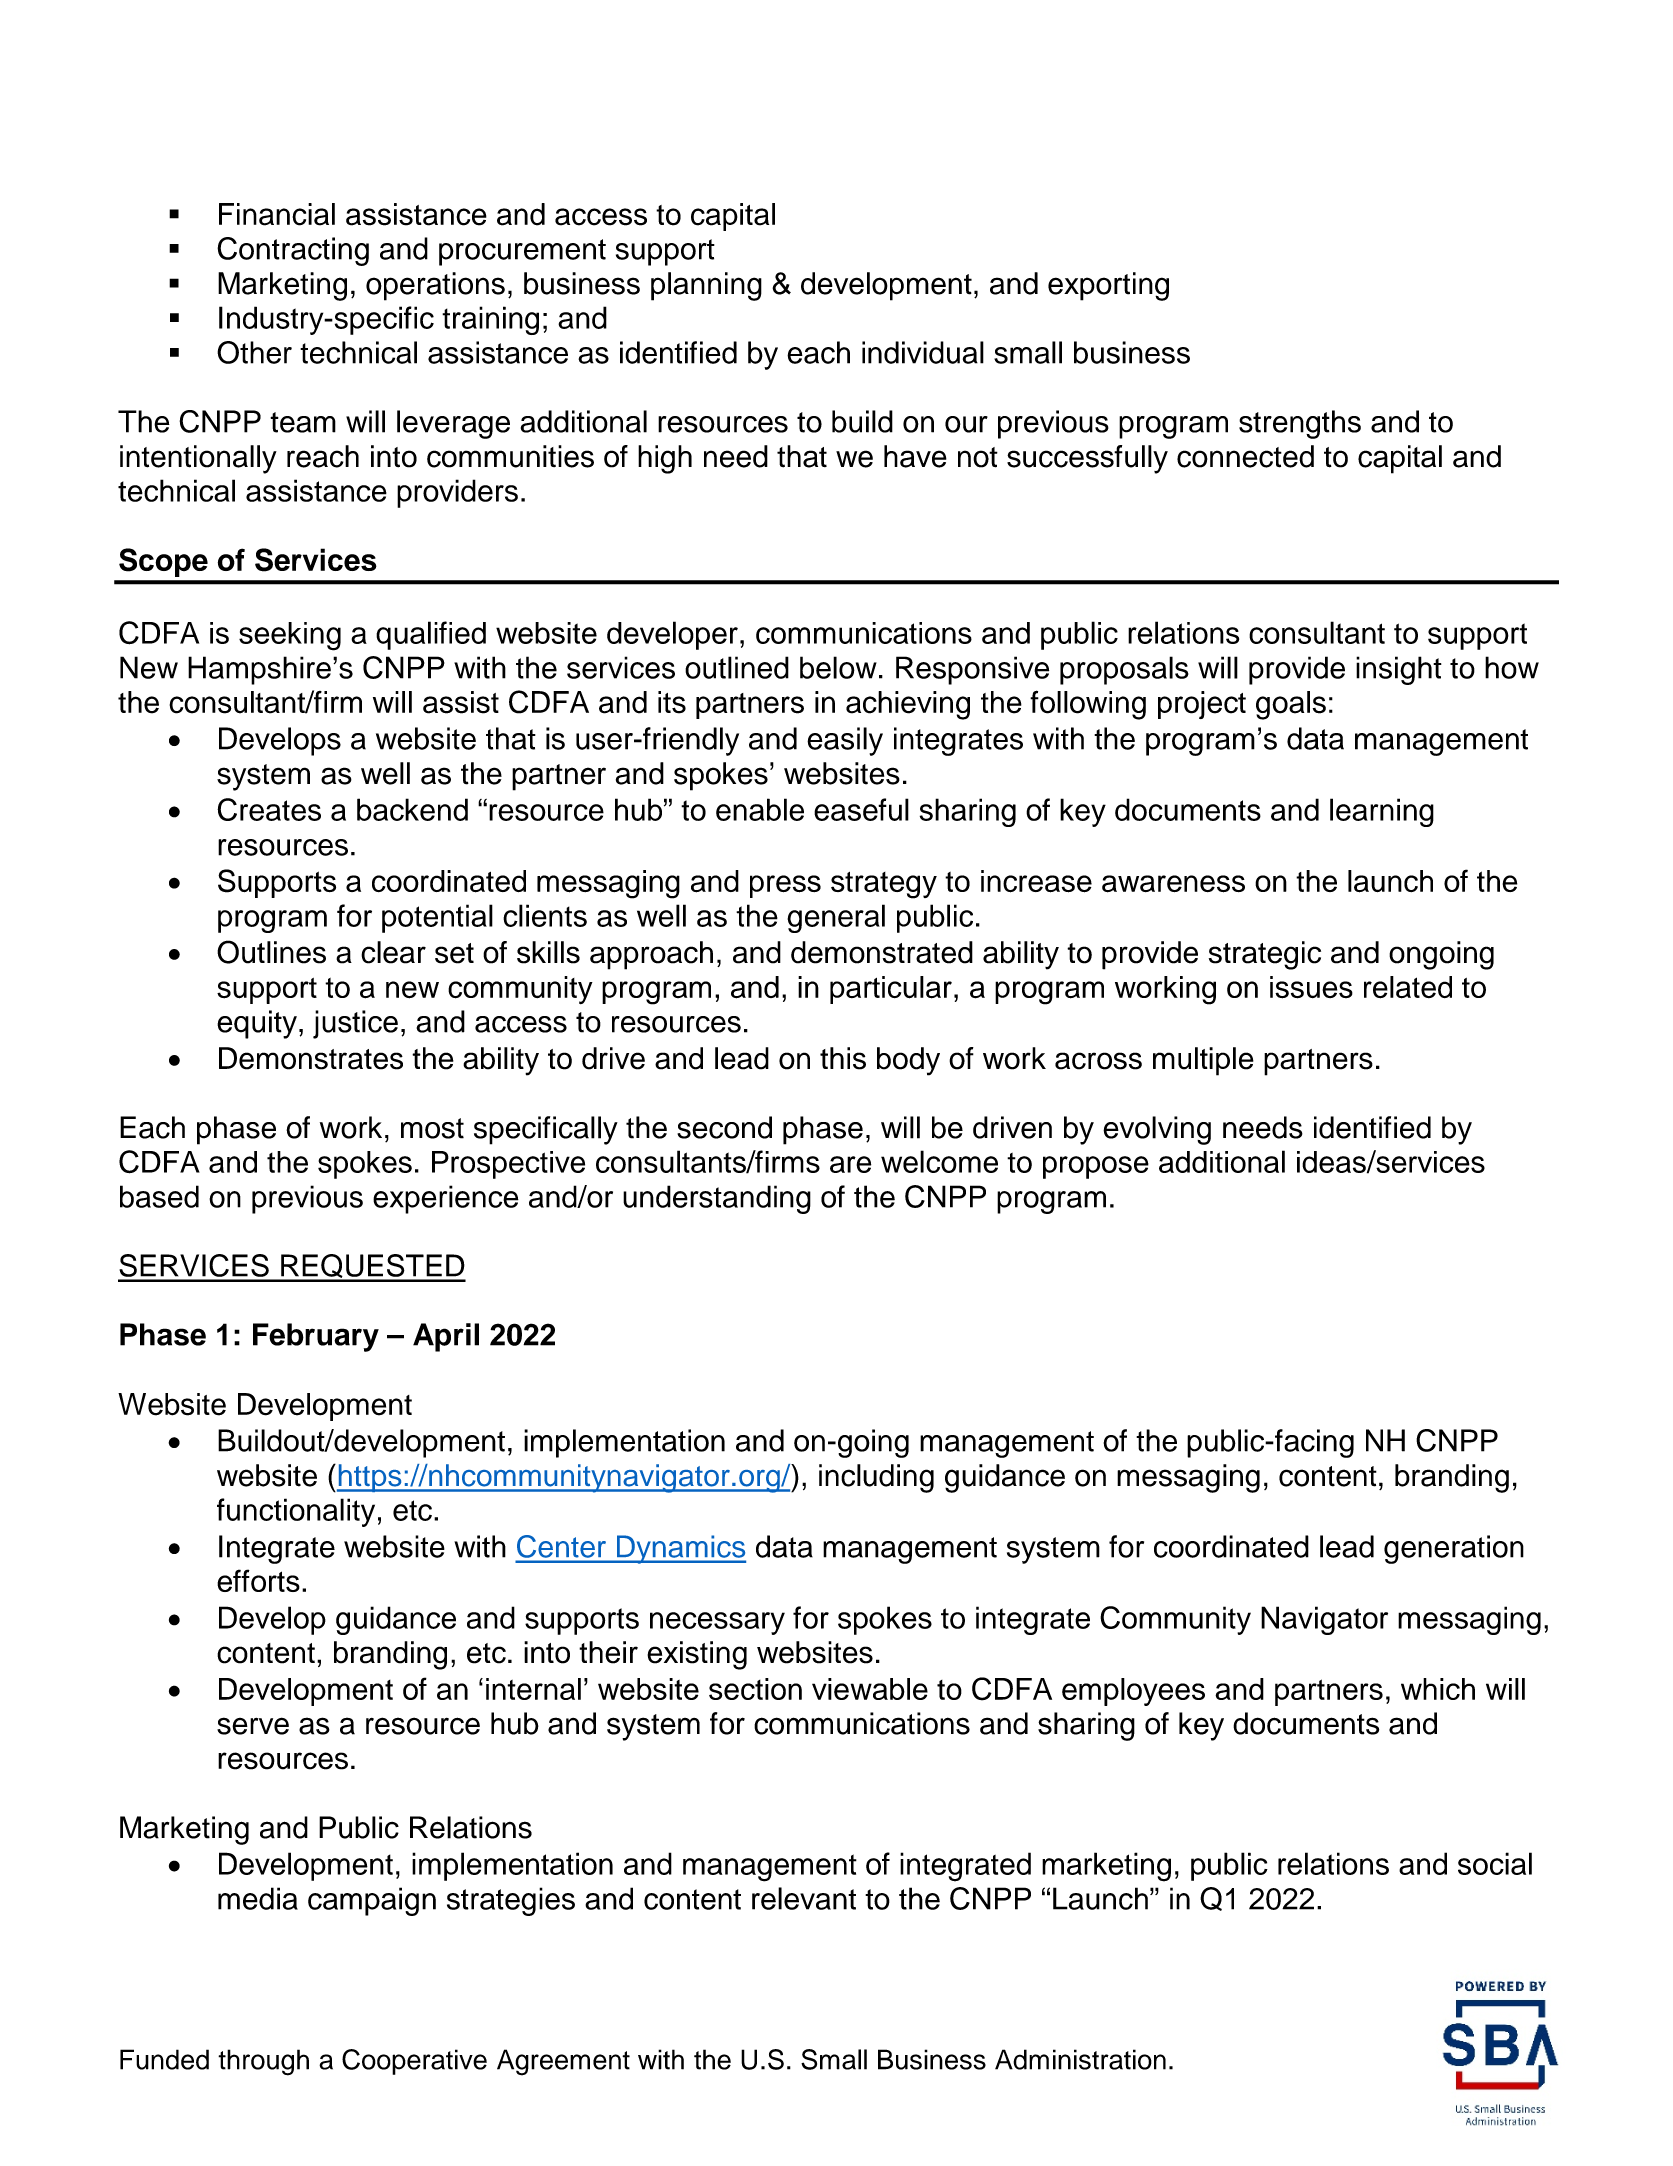 This image has height=2166, width=1673. What do you see at coordinates (706, 286) in the image?
I see `planning` at bounding box center [706, 286].
